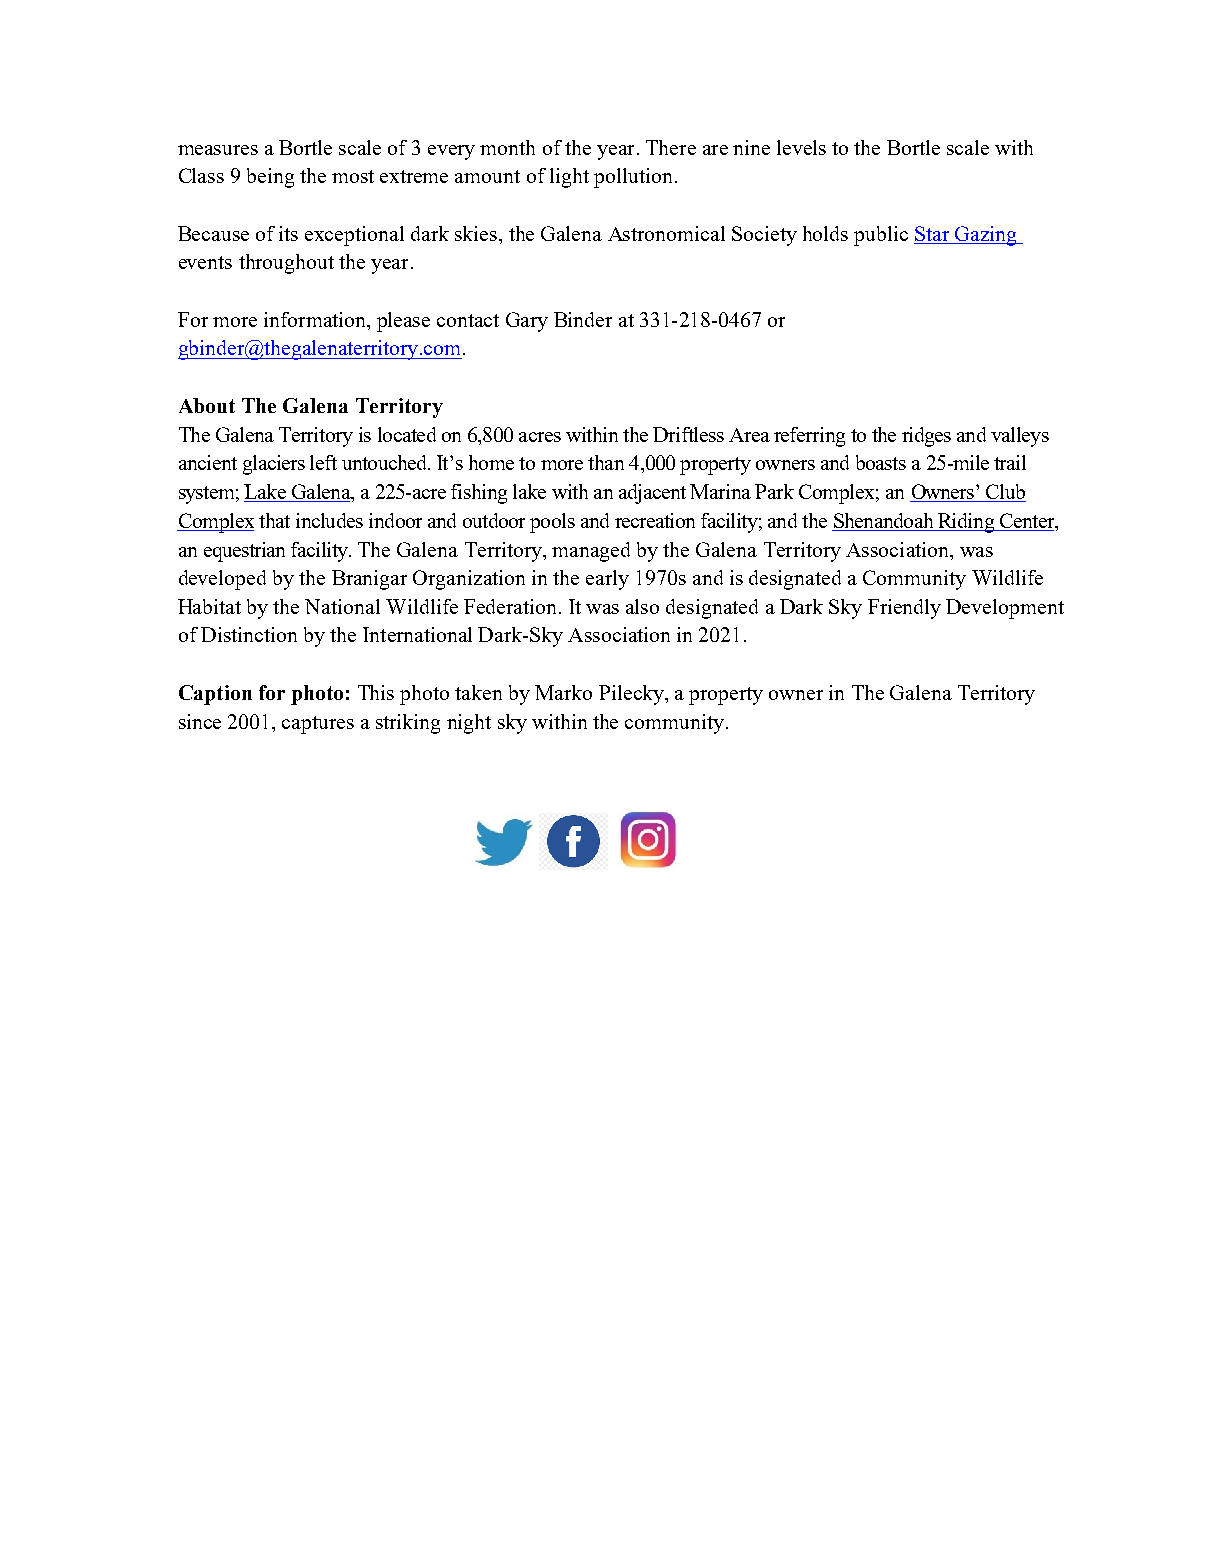  What do you see at coordinates (606, 462) in the page?
I see `than` at bounding box center [606, 462].
